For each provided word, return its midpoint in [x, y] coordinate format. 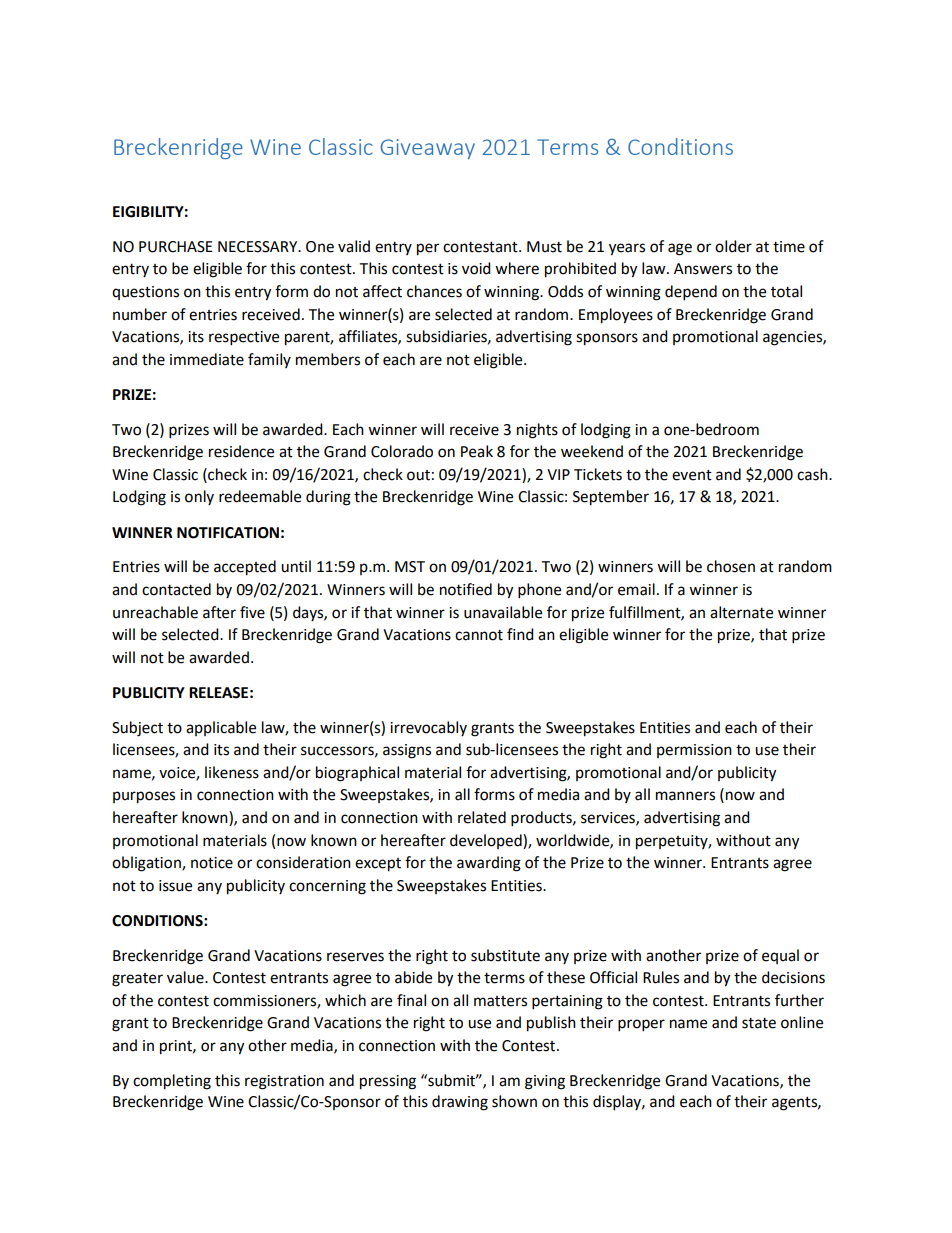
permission [694, 751]
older [733, 246]
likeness [232, 772]
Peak [477, 451]
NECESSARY [259, 247]
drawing [460, 1103]
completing [172, 1082]
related [482, 817]
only [199, 497]
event [692, 475]
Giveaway [427, 149]
